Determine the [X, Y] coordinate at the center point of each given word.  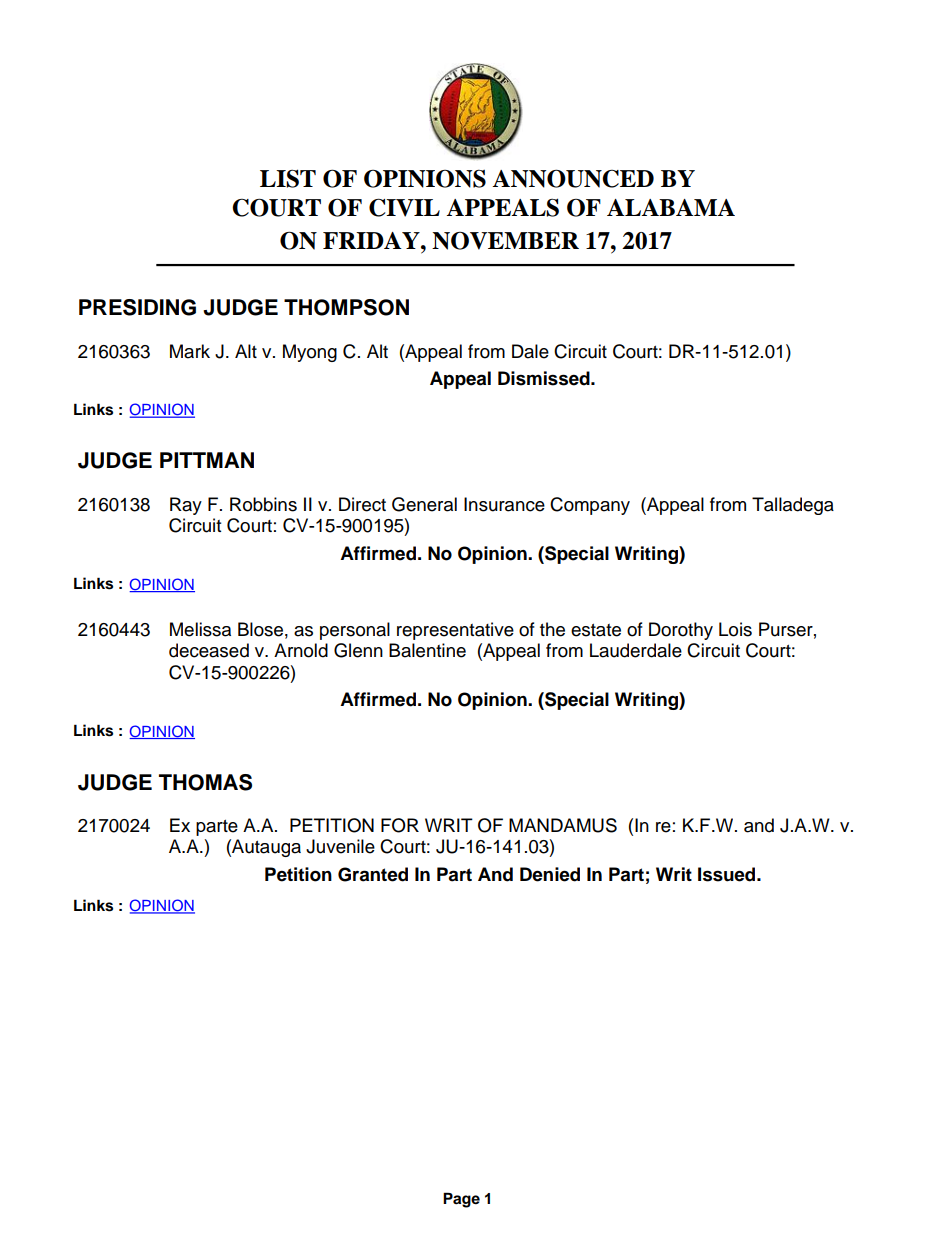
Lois [735, 629]
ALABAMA [671, 207]
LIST [288, 178]
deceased [209, 650]
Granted [373, 874]
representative [455, 631]
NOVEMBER [505, 241]
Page [461, 1200]
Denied [550, 874]
